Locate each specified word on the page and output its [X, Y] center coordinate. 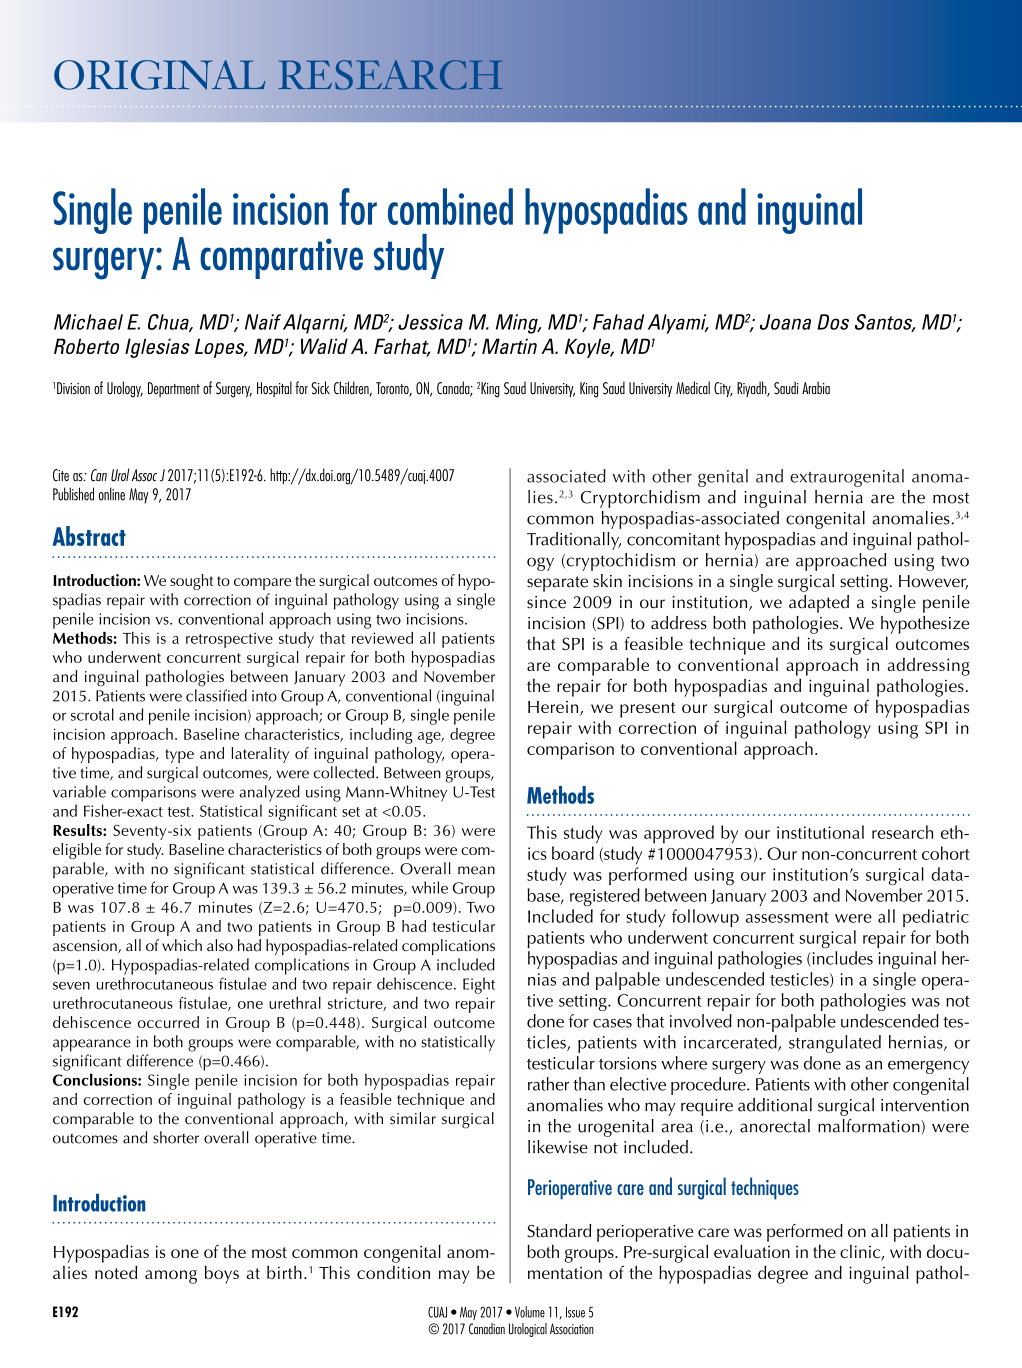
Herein [554, 708]
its [815, 643]
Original [160, 75]
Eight [479, 985]
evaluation [752, 1251]
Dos [833, 322]
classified [216, 695]
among [171, 1277]
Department [174, 389]
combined [450, 206]
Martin [509, 346]
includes [841, 959]
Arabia [816, 387]
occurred [168, 1022]
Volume [530, 1312]
